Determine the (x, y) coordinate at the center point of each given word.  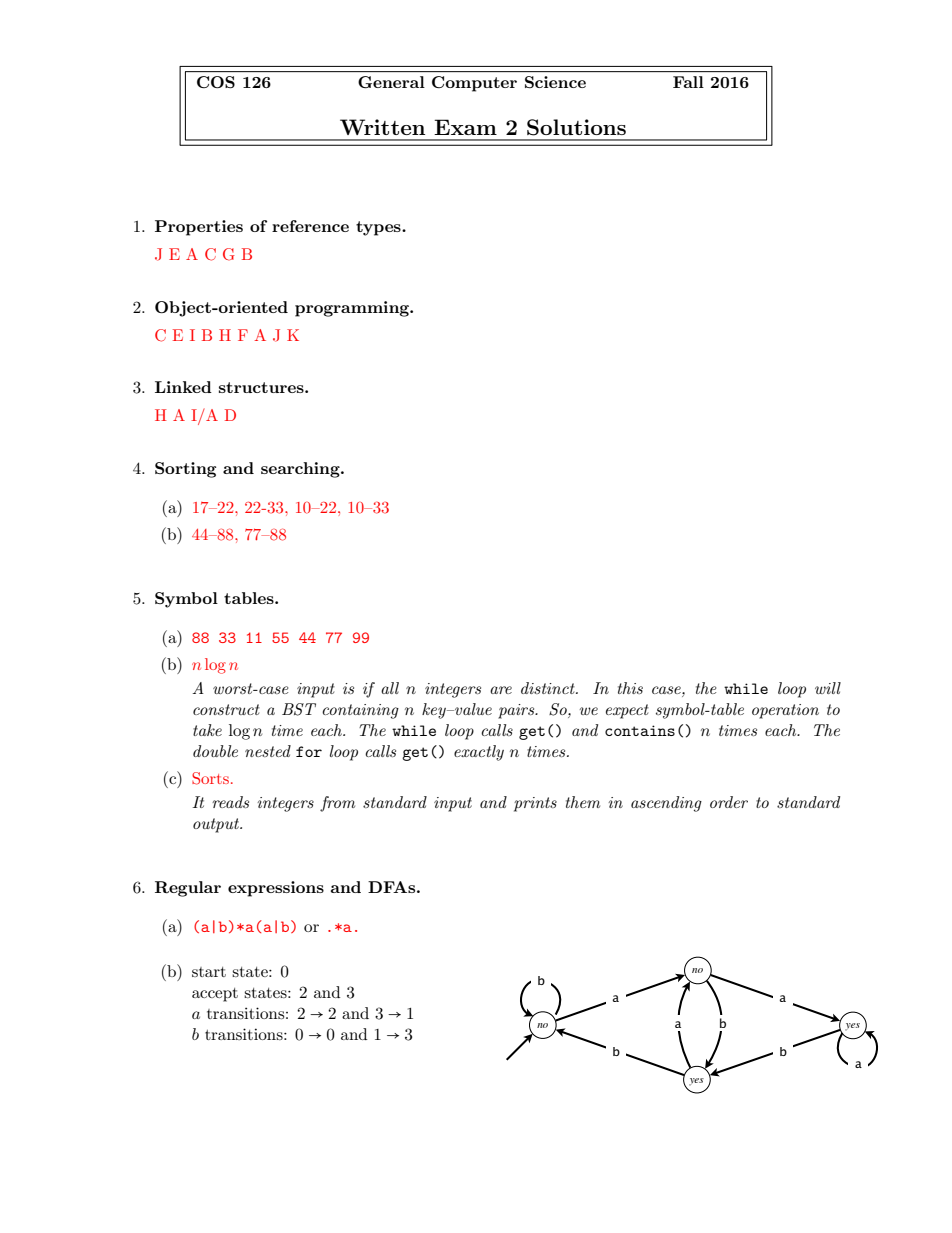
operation (785, 711)
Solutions (576, 127)
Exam (465, 127)
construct (226, 709)
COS (216, 82)
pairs (517, 711)
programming (353, 309)
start (209, 972)
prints (535, 804)
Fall (688, 82)
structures (262, 387)
